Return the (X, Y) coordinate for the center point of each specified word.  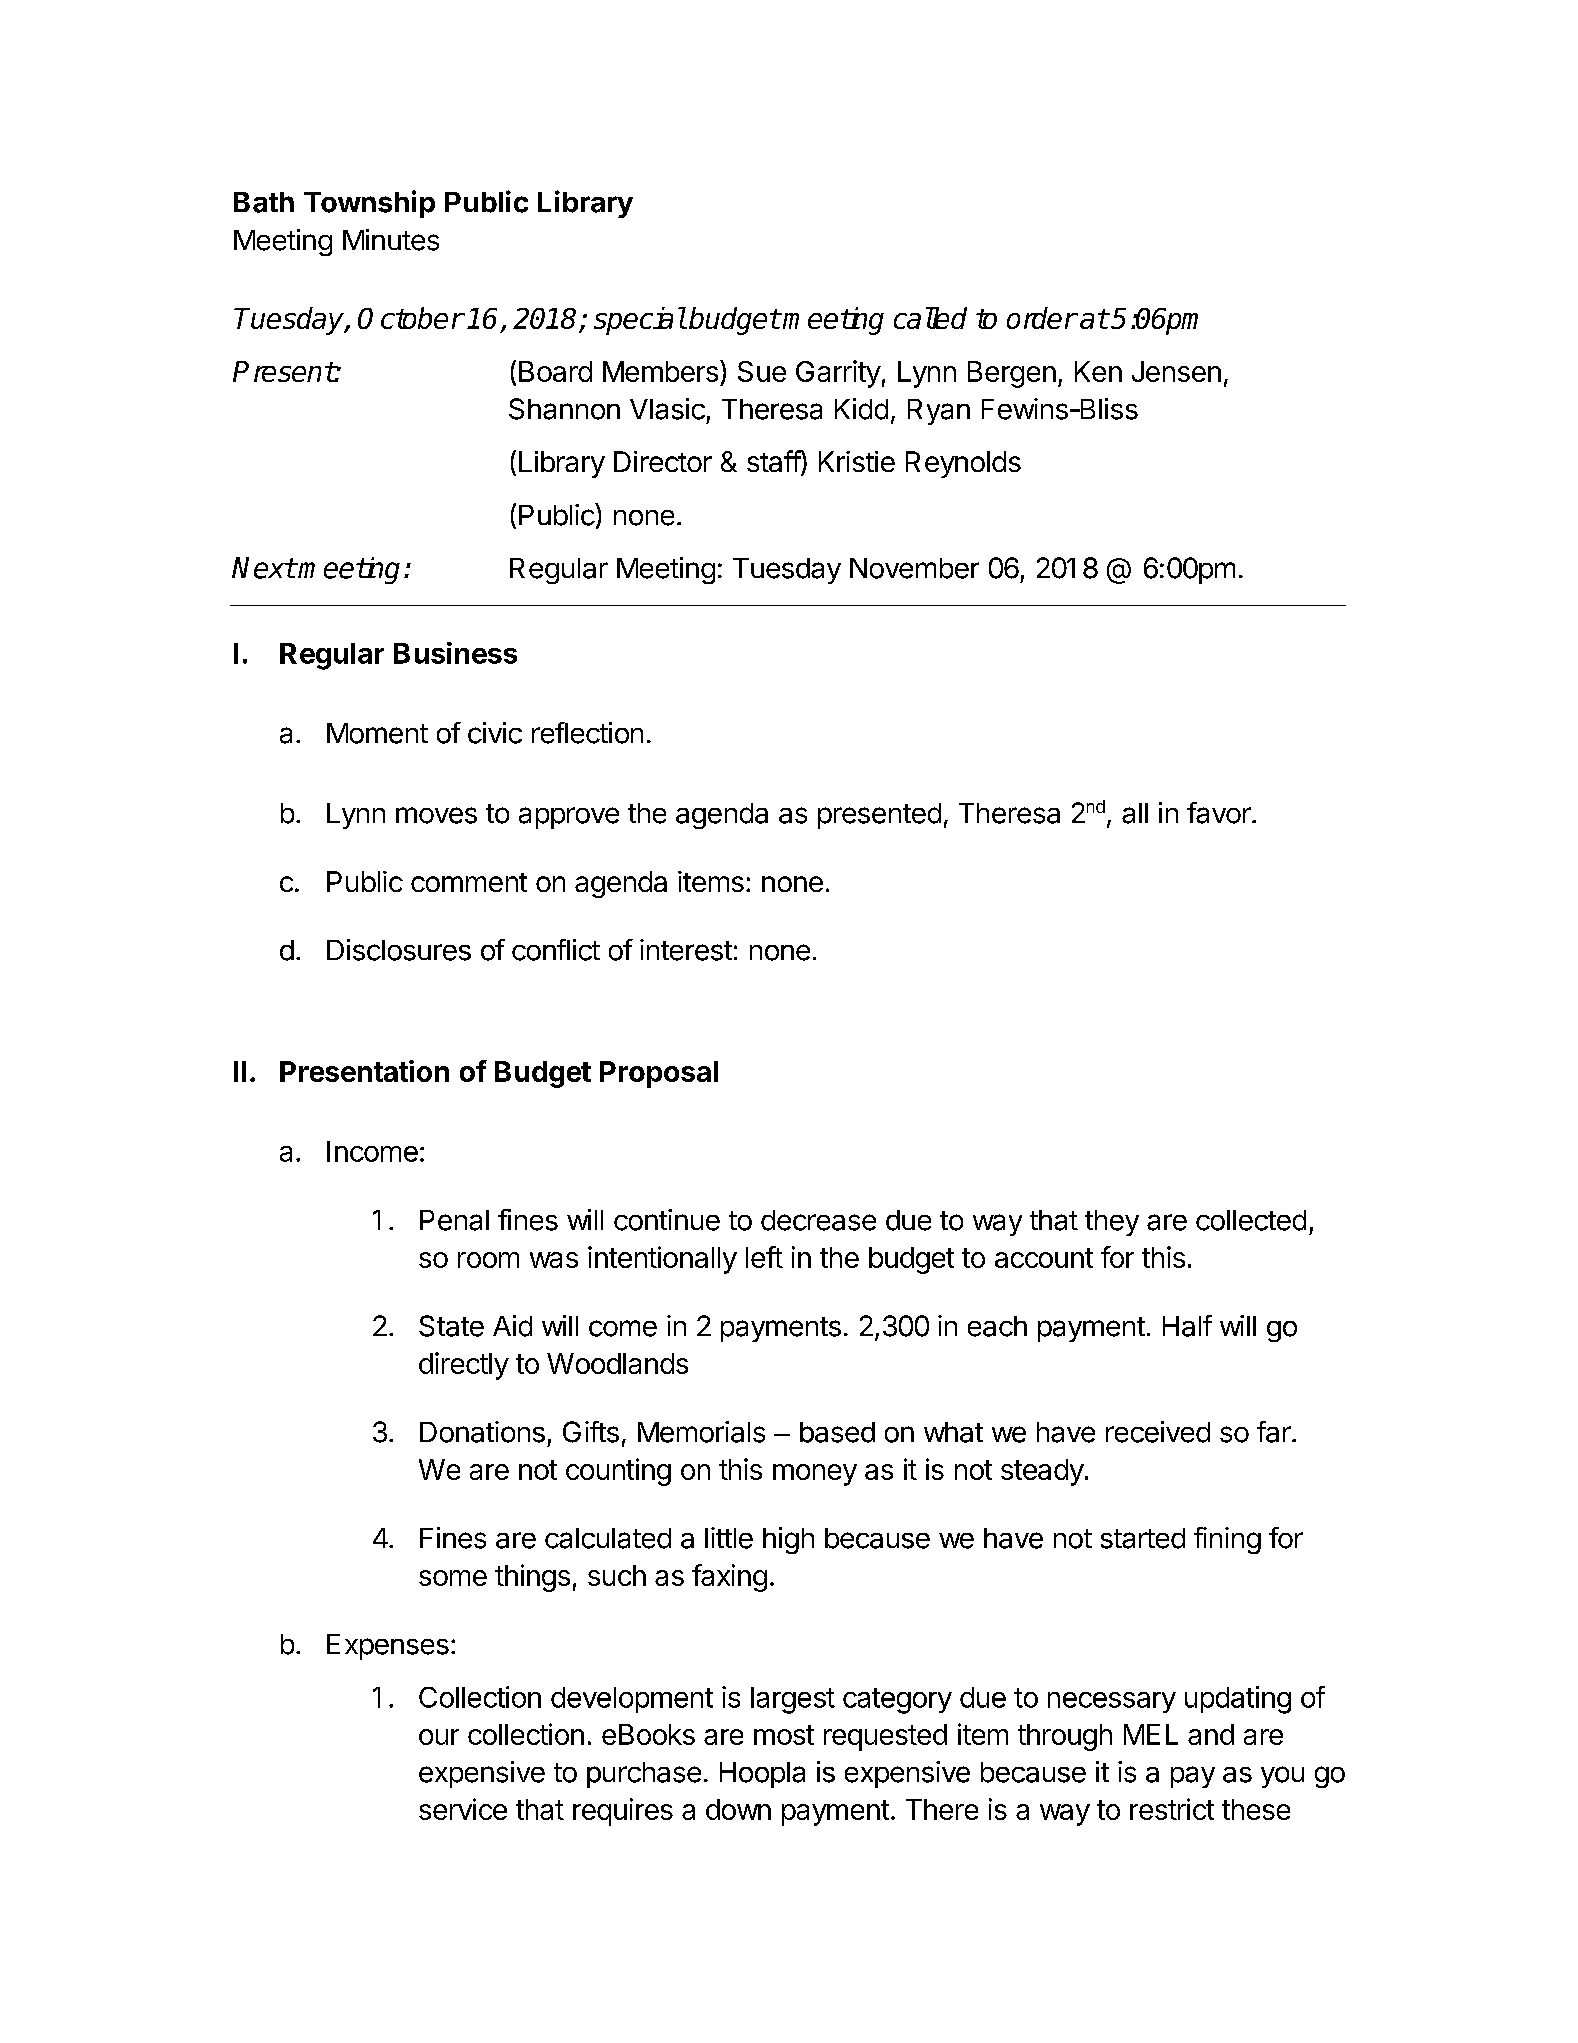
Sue (762, 371)
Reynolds (963, 464)
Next (264, 568)
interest (686, 950)
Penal (454, 1220)
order (1042, 318)
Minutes (391, 240)
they (1112, 1223)
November (914, 568)
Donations (482, 1432)
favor (1220, 813)
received (1158, 1432)
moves (436, 815)
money (815, 1475)
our (439, 1737)
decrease (818, 1220)
